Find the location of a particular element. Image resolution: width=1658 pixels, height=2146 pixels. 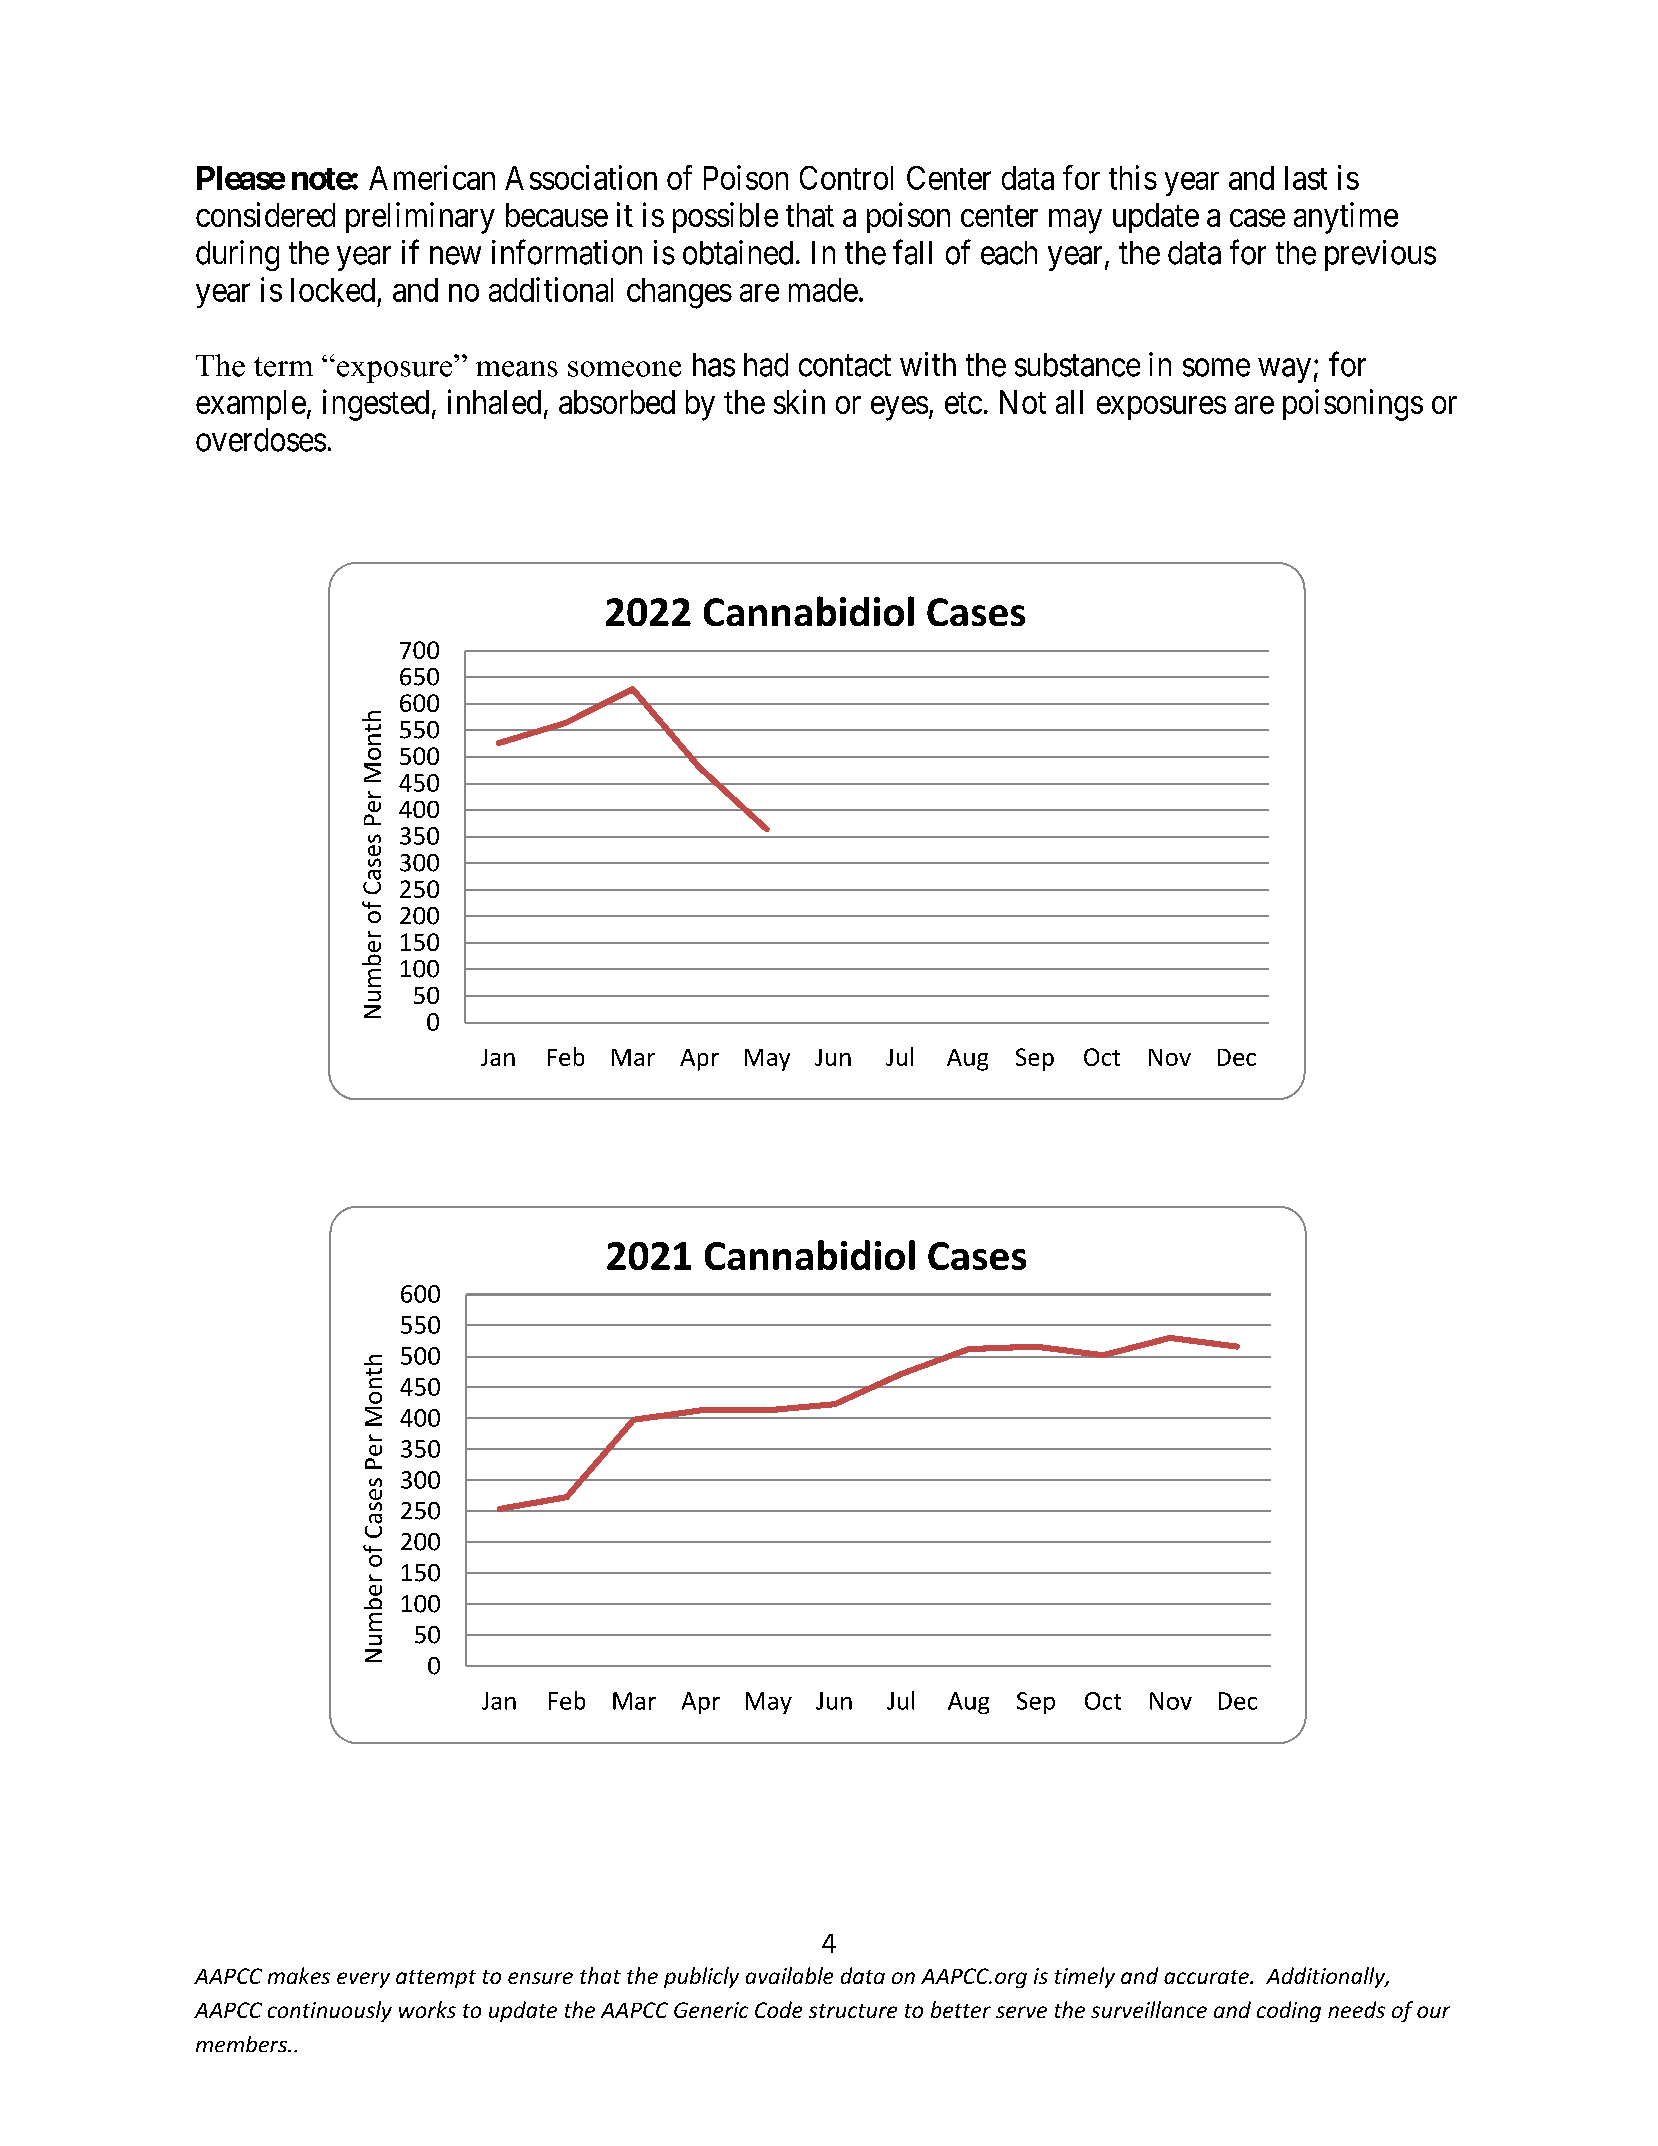

ingested is located at coordinates (376, 405).
